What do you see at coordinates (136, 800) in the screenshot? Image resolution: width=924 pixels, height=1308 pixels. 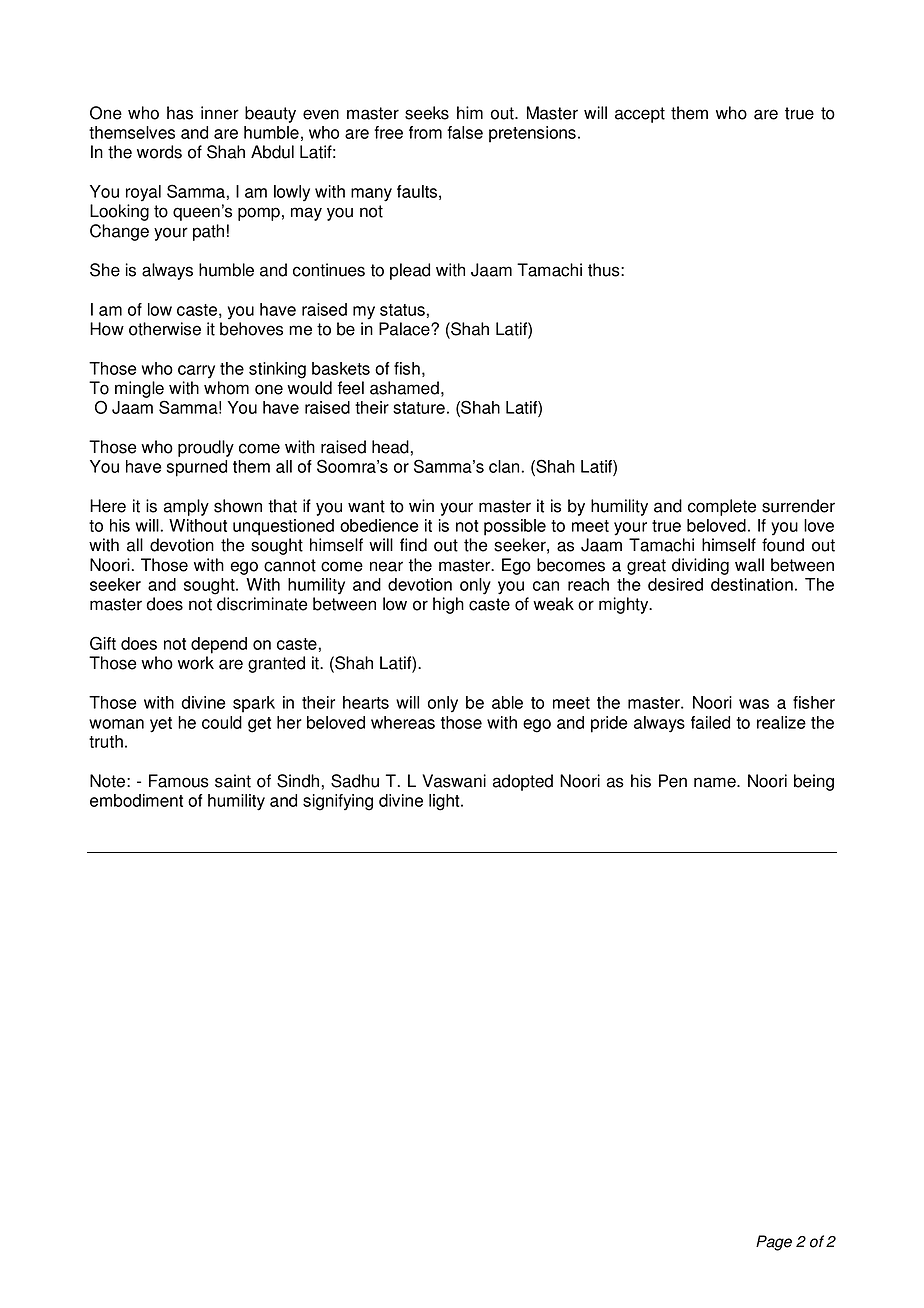 I see `embodiment` at bounding box center [136, 800].
